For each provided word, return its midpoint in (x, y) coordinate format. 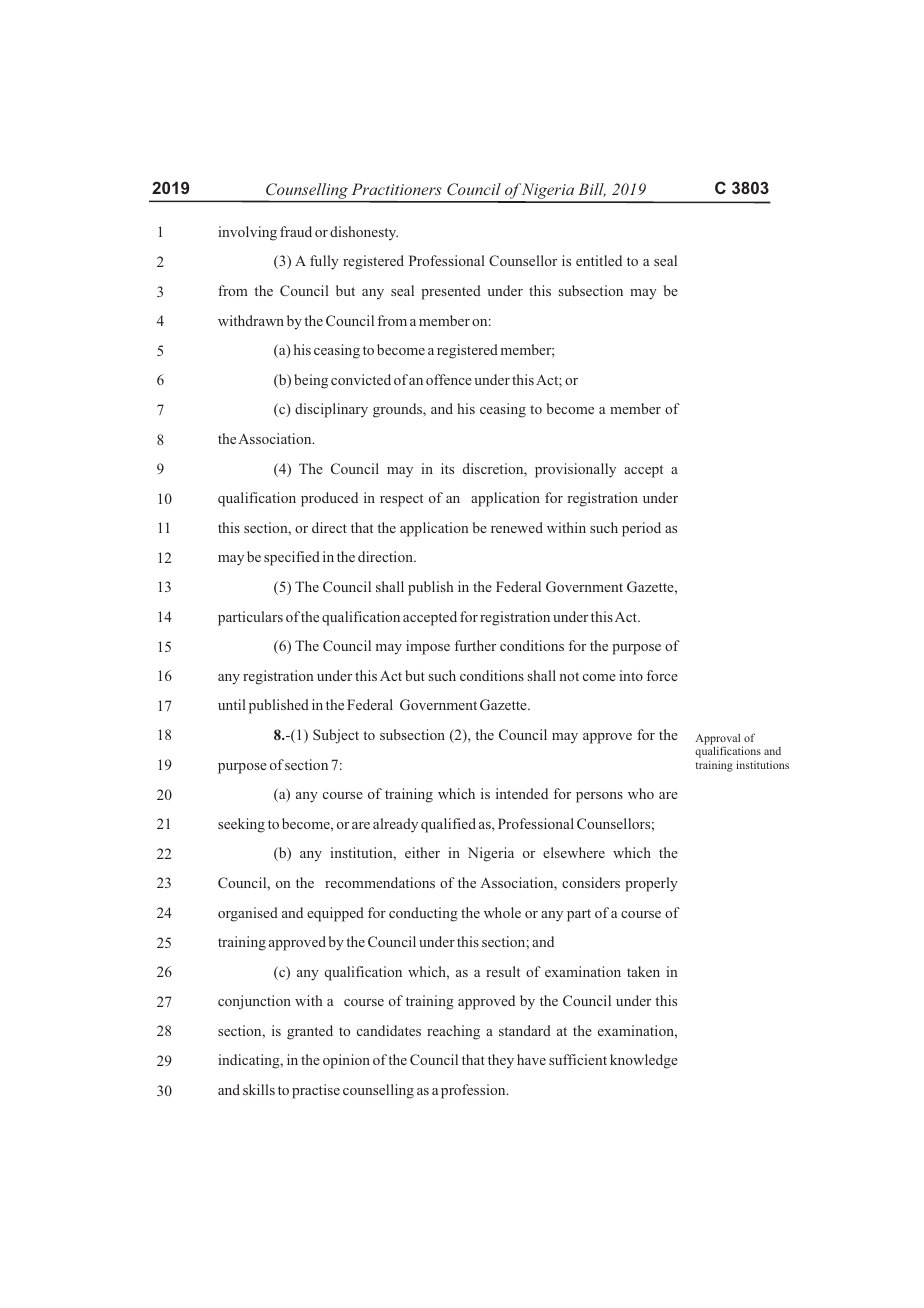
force (662, 675)
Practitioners (397, 189)
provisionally (575, 470)
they (501, 1061)
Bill (592, 190)
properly (651, 884)
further (475, 645)
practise (316, 1091)
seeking (241, 825)
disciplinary (331, 410)
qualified (448, 825)
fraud (296, 231)
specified (292, 558)
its (447, 468)
